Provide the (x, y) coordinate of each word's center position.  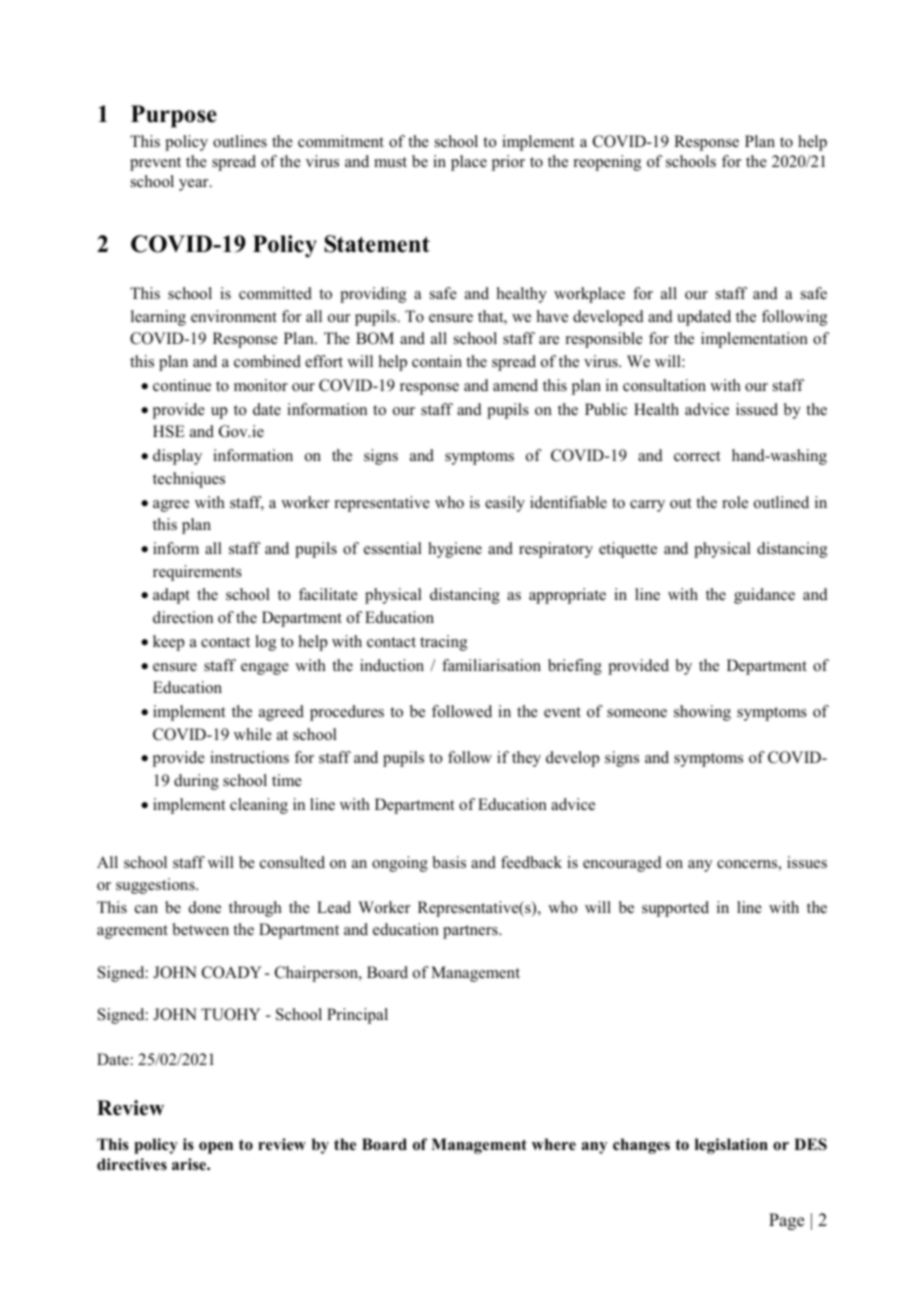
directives (132, 1164)
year (195, 185)
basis (449, 862)
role (735, 502)
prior (508, 163)
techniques (189, 480)
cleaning (259, 806)
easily (505, 504)
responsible (604, 340)
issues (807, 862)
